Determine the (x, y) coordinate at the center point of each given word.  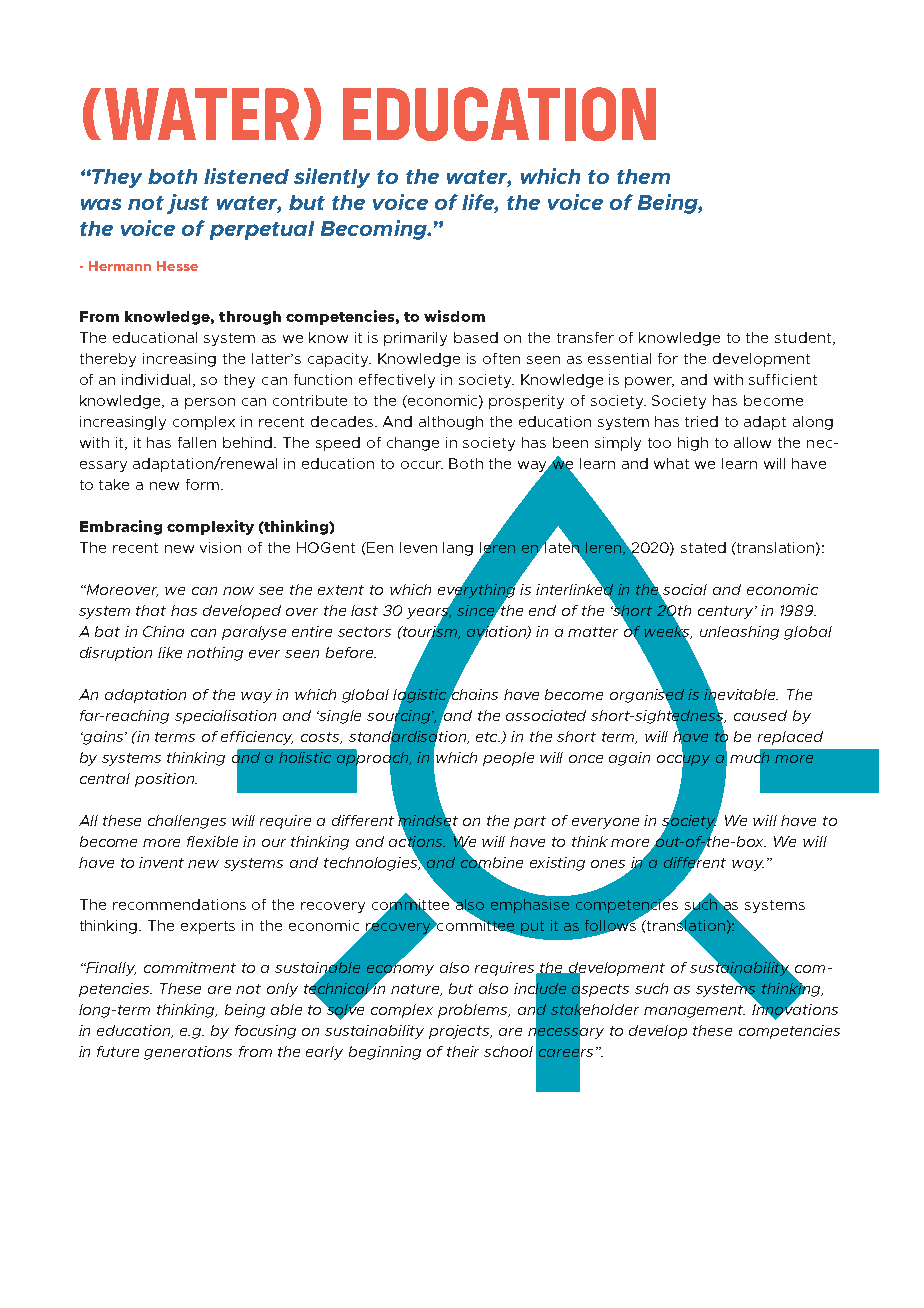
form (202, 484)
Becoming (375, 230)
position (166, 780)
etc (488, 737)
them (643, 176)
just (188, 204)
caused (760, 715)
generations (188, 1053)
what (671, 463)
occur (422, 465)
